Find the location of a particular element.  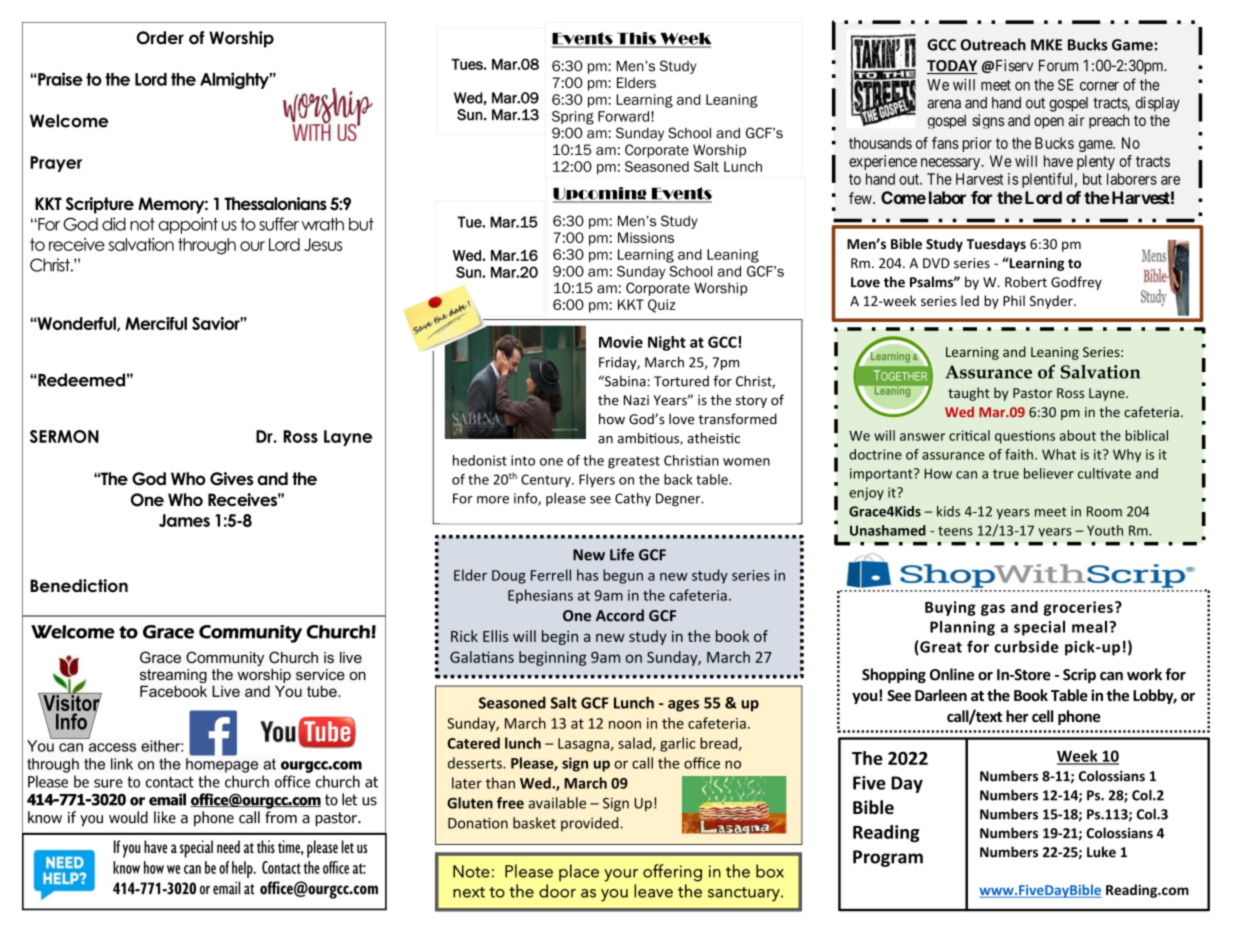

Praise is located at coordinates (59, 79).
